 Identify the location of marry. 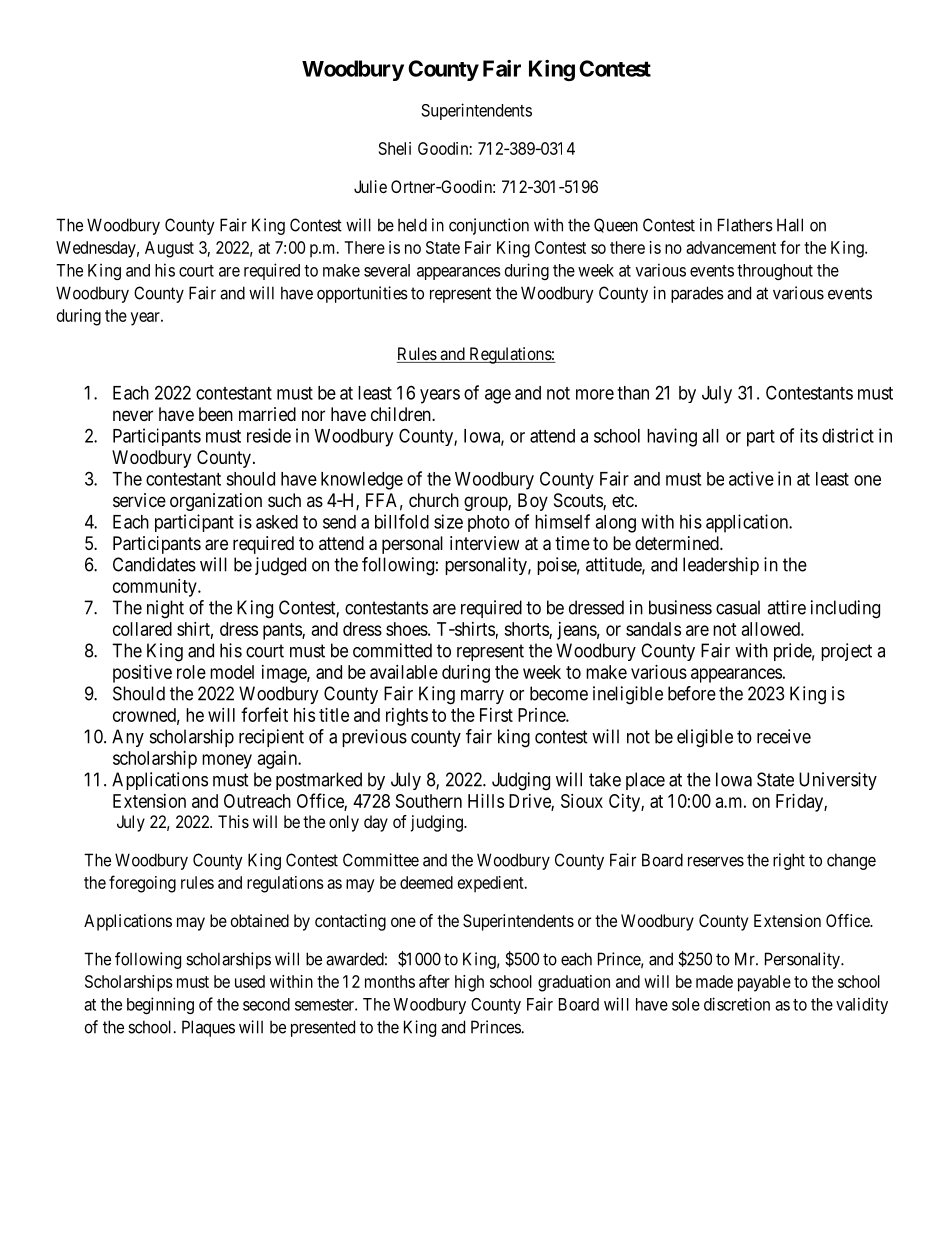
(482, 697).
